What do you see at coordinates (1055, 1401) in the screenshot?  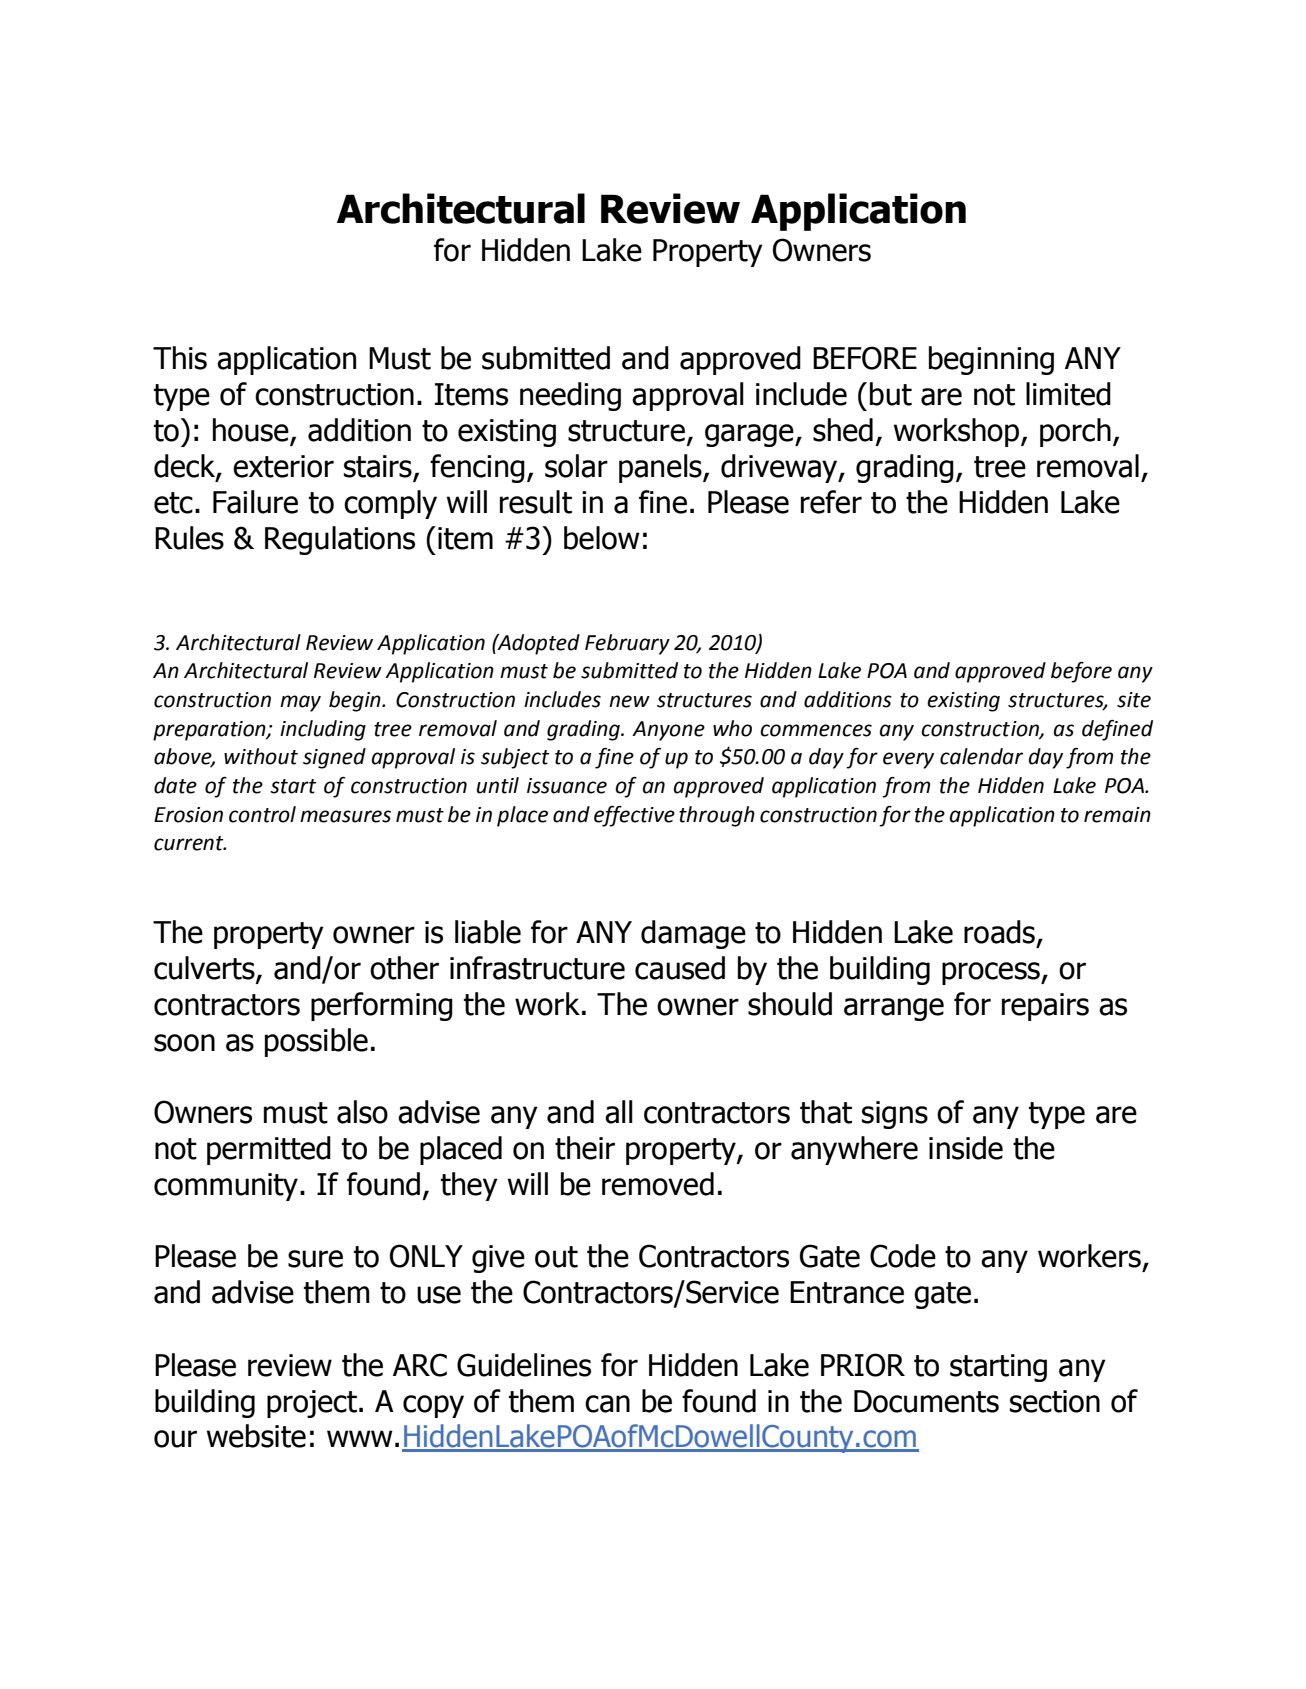 I see `section` at bounding box center [1055, 1401].
